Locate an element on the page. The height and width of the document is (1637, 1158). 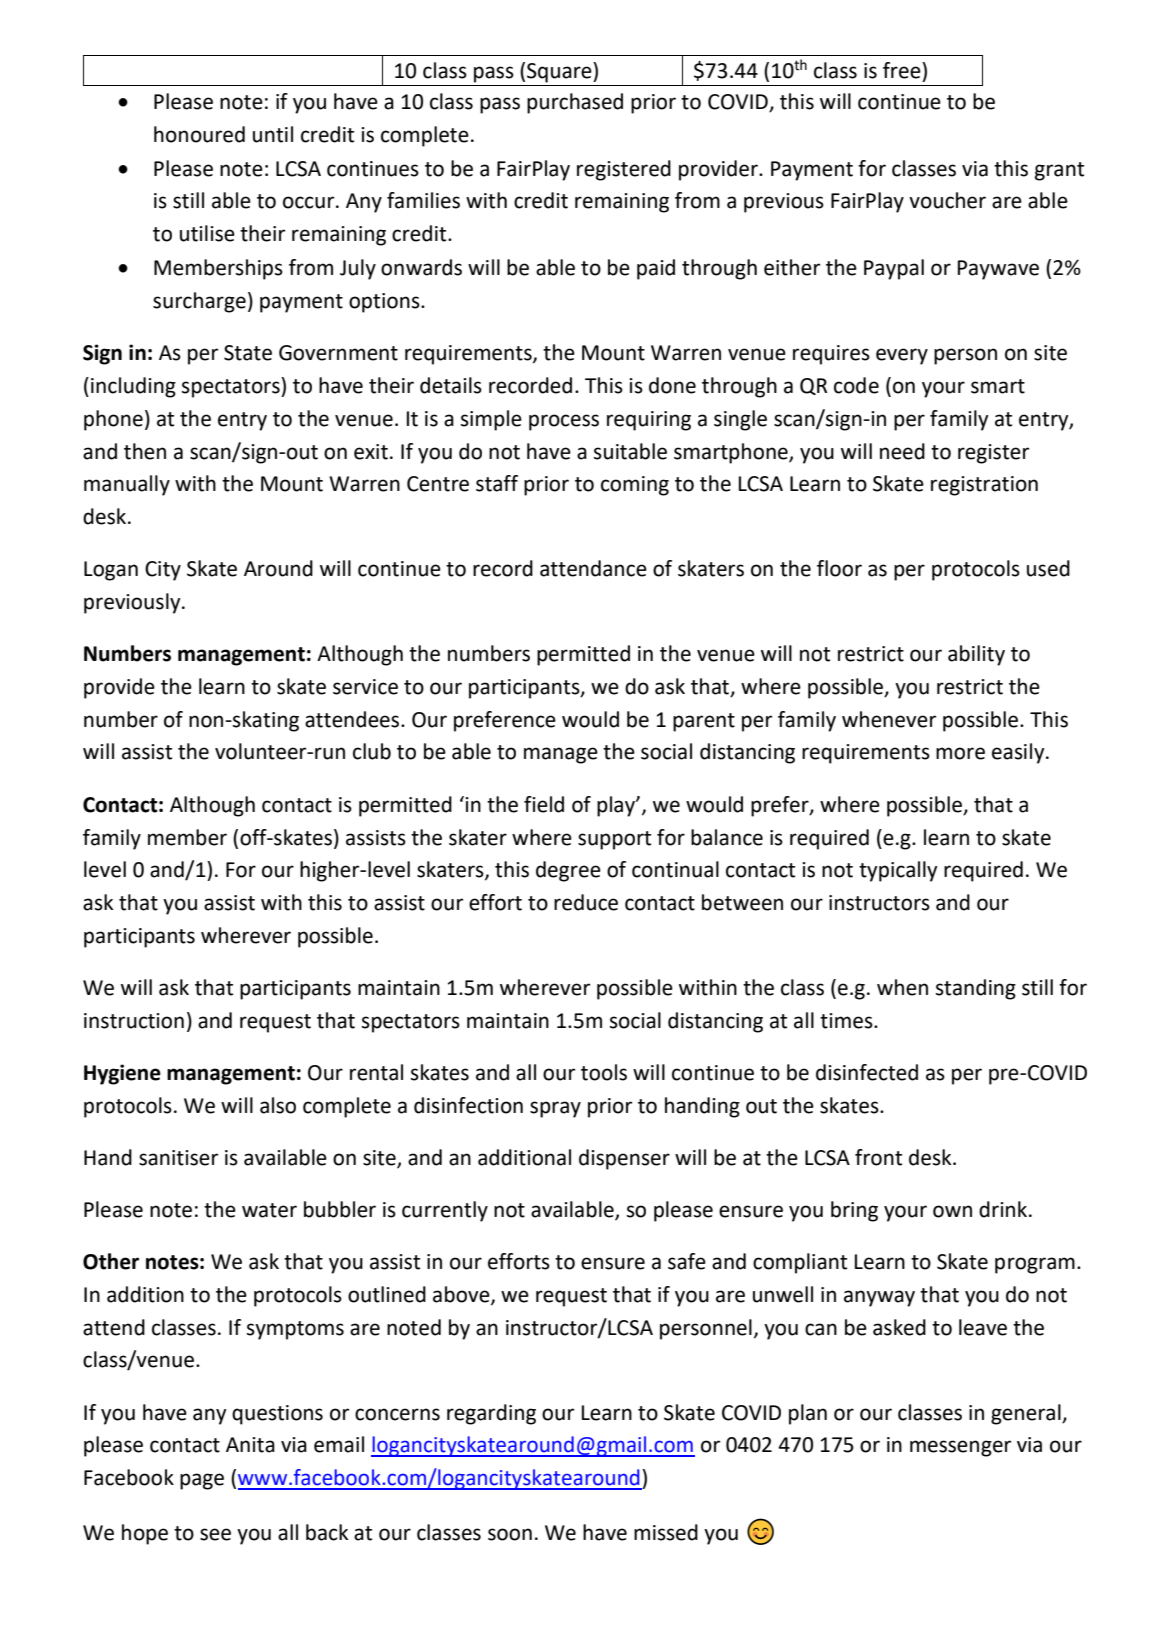
reduce is located at coordinates (586, 902).
